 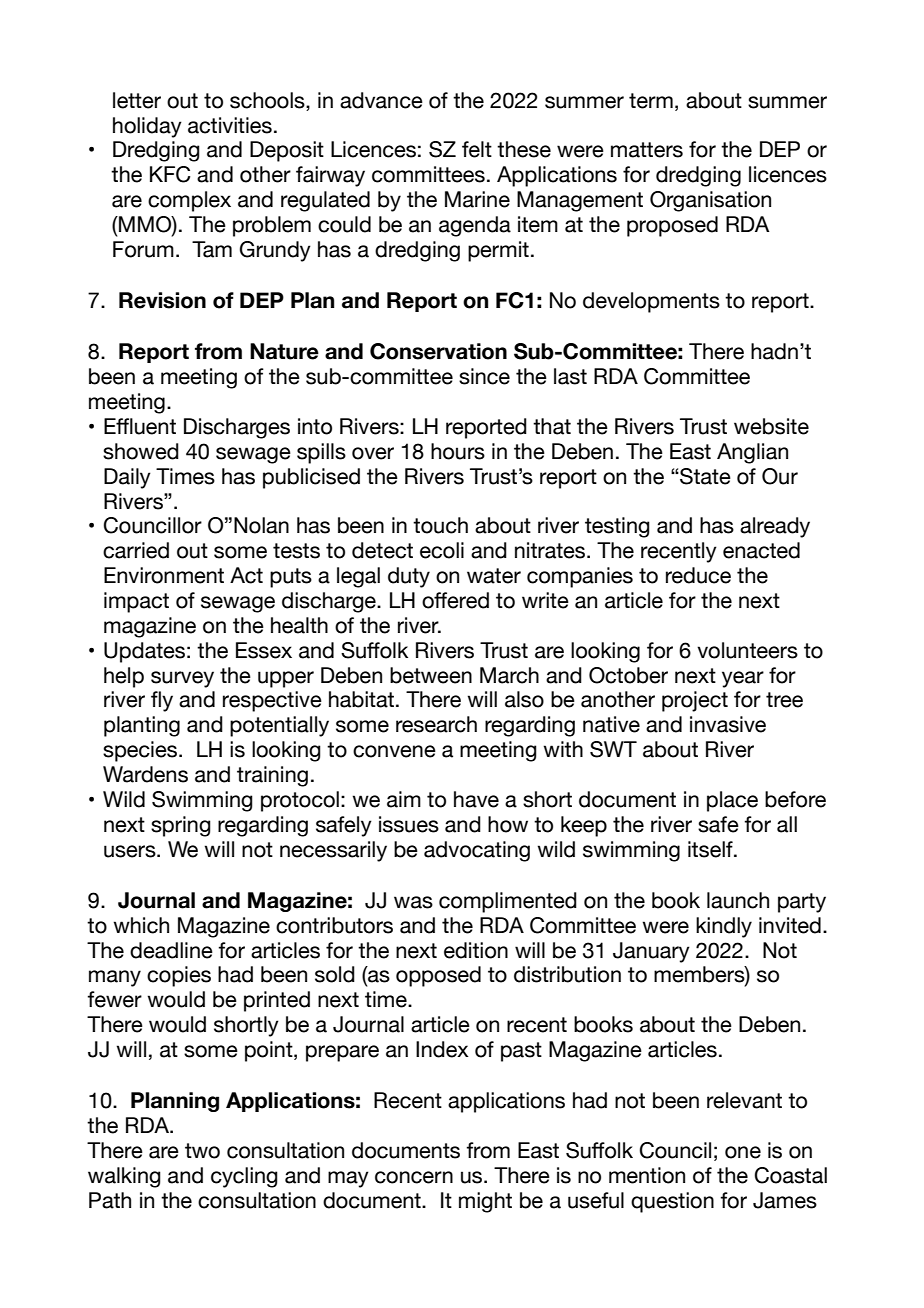 I want to click on felt, so click(x=477, y=149).
